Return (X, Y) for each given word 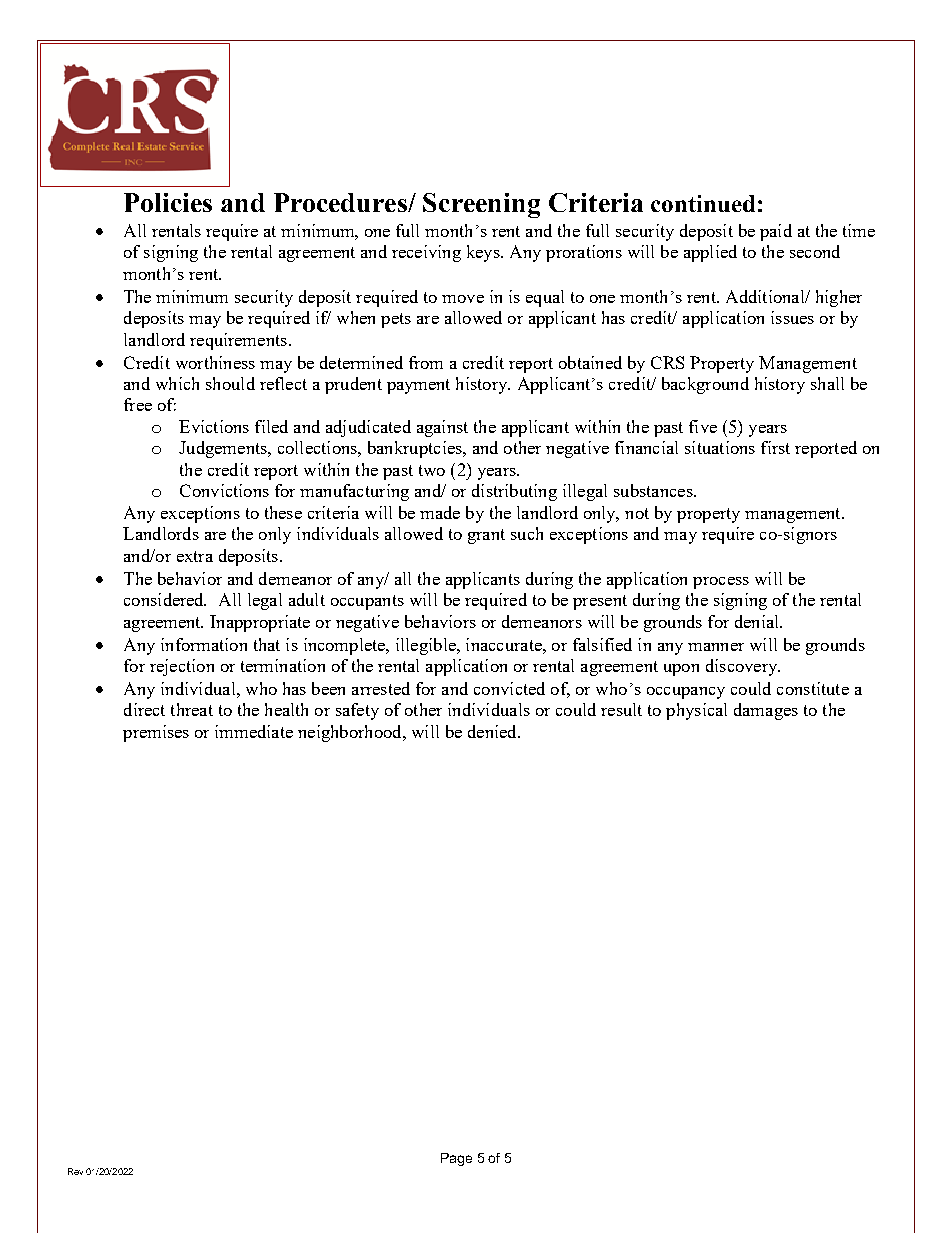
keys (484, 253)
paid (776, 232)
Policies (168, 202)
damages (766, 711)
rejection (182, 667)
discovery (743, 667)
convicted (509, 688)
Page (456, 1159)
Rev (75, 1171)
